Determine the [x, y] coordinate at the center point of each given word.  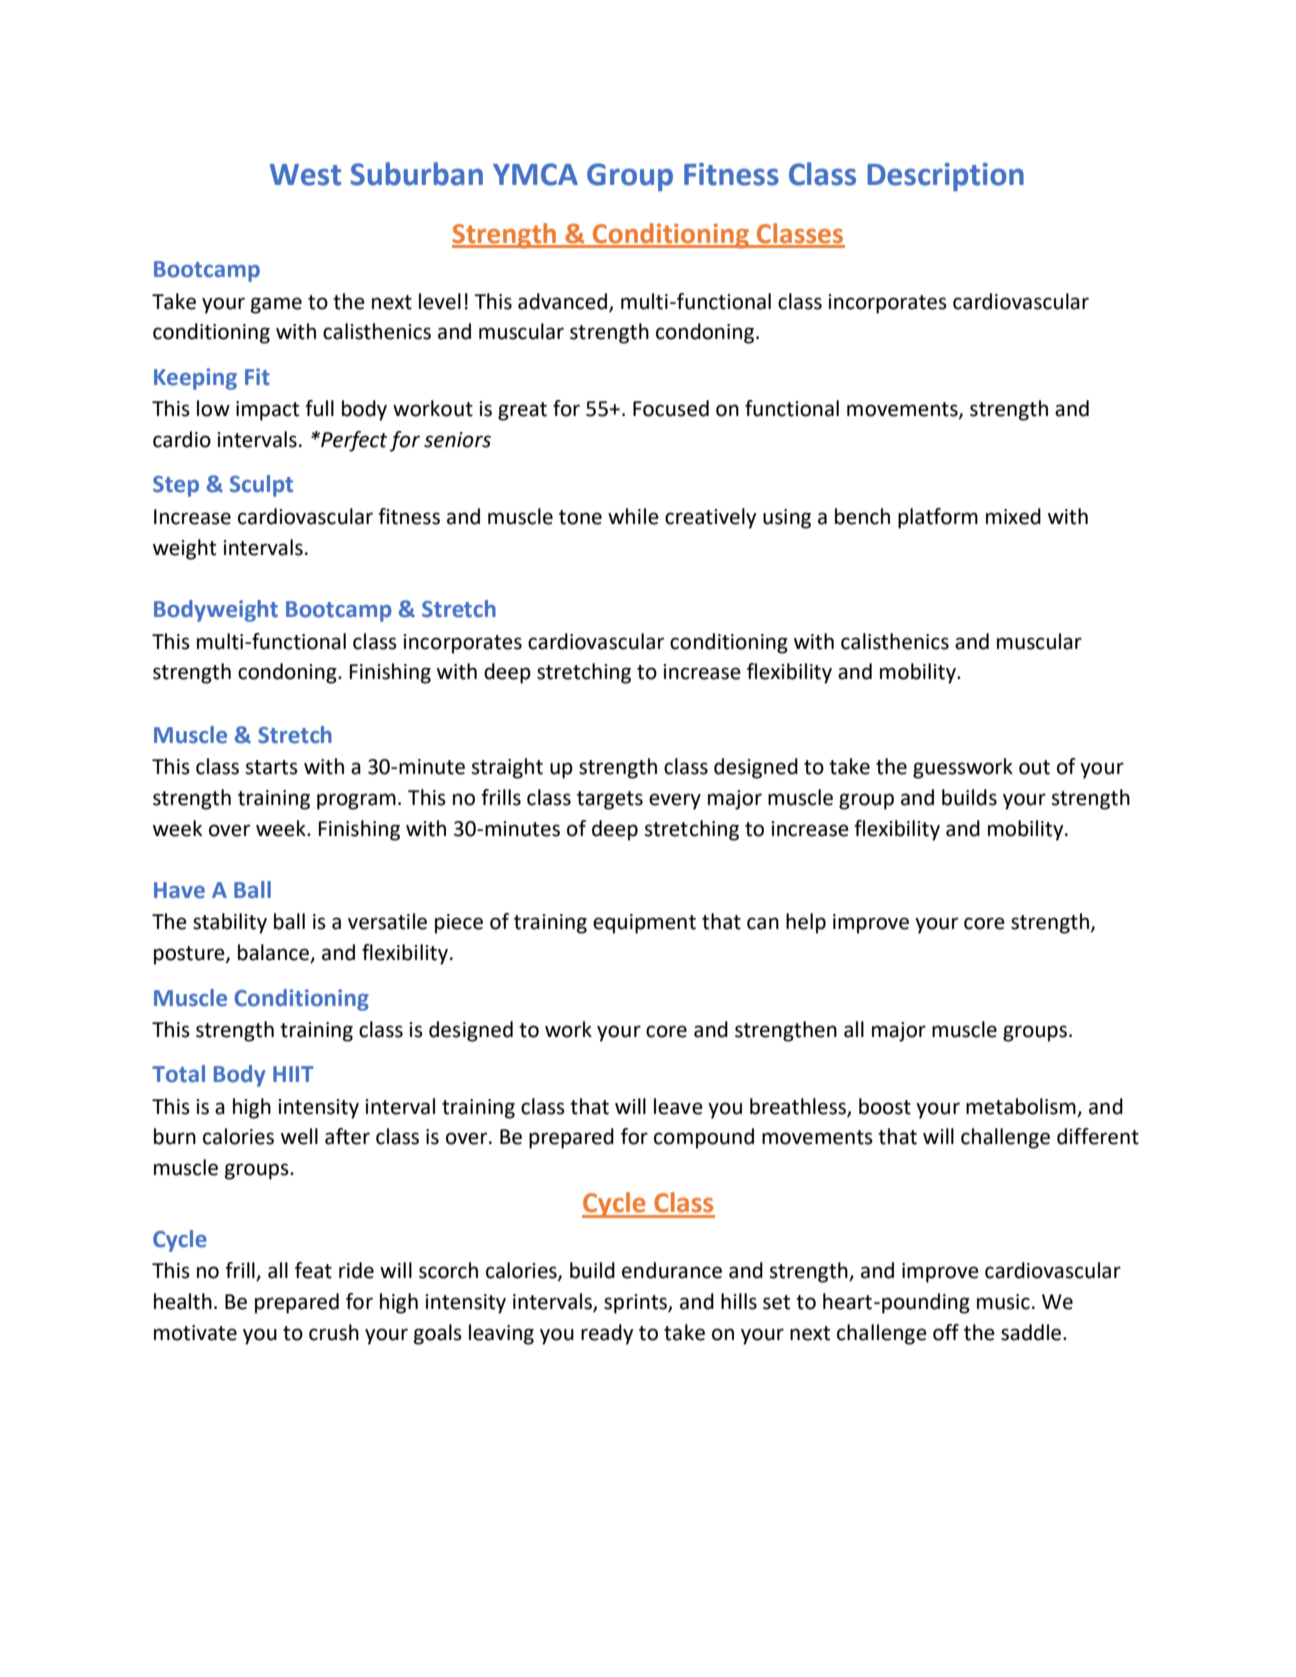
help [806, 923]
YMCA [535, 174]
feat [313, 1270]
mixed [1013, 516]
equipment [644, 924]
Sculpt [261, 486]
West [305, 175]
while [633, 516]
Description [945, 177]
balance [275, 953]
